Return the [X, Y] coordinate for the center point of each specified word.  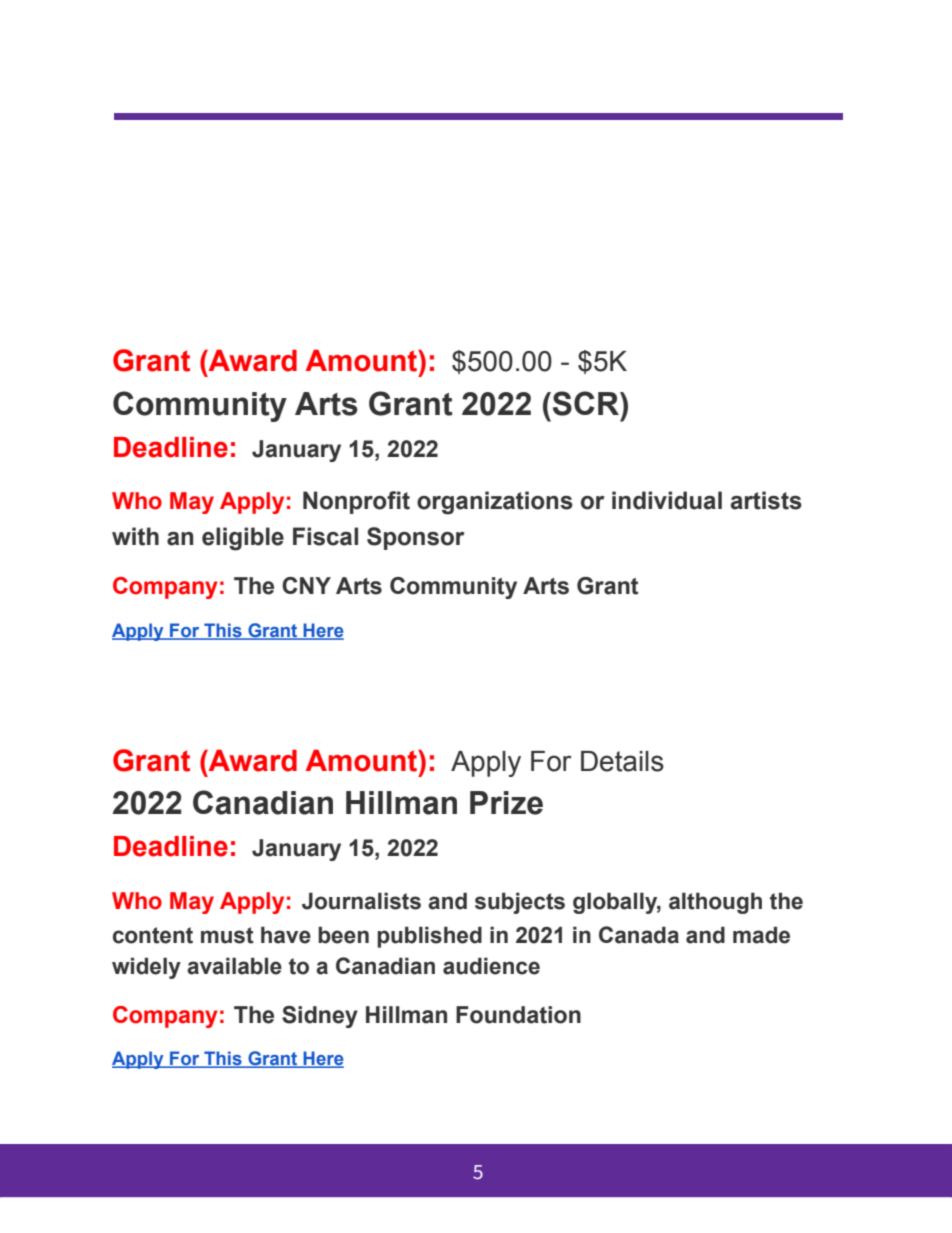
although [715, 903]
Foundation [518, 1015]
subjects [520, 903]
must [227, 935]
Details [622, 761]
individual [667, 500]
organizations [495, 503]
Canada [639, 935]
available [234, 966]
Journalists [361, 901]
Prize [506, 803]
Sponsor [415, 538]
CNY [306, 585]
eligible [243, 539]
